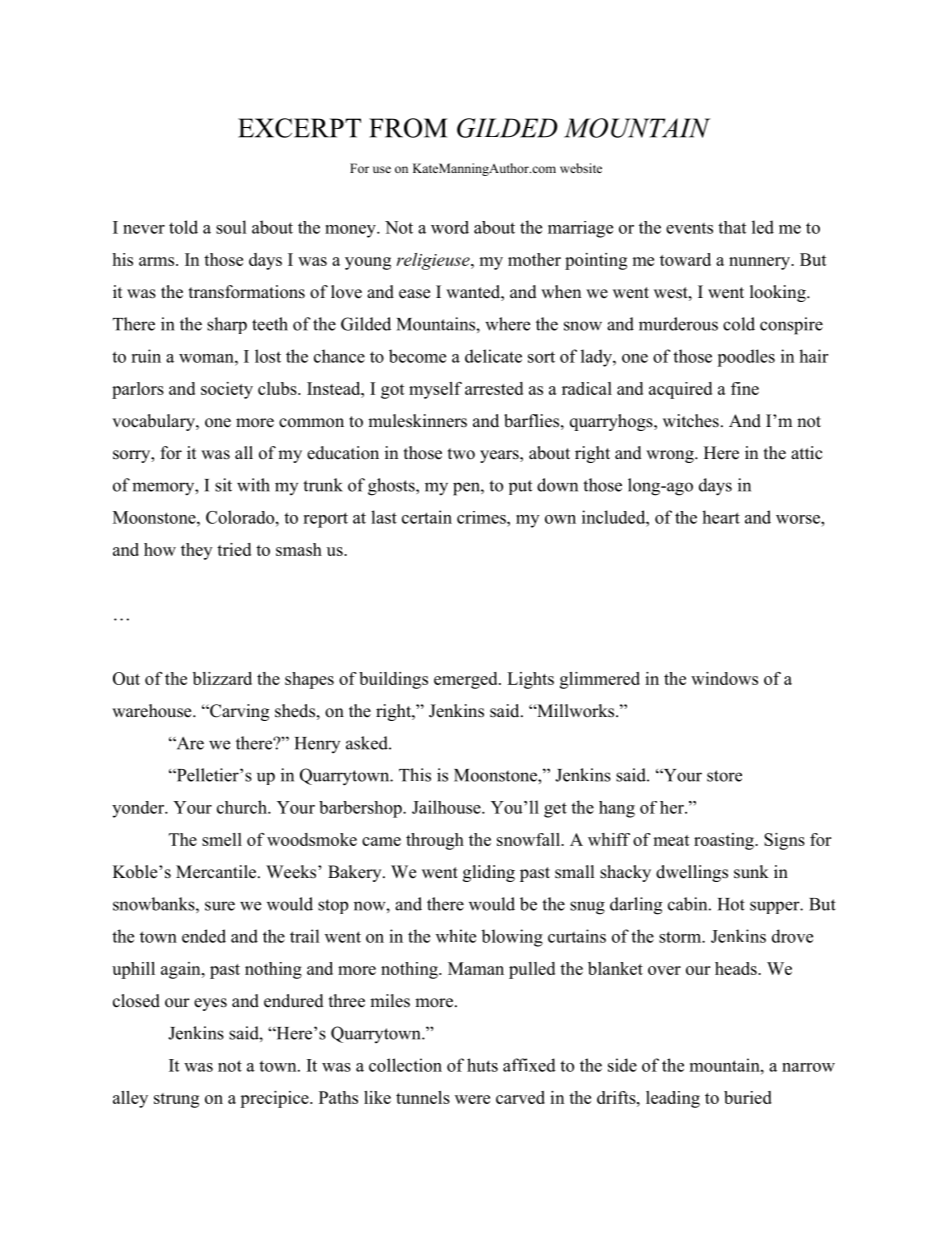 The image size is (952, 1233). I want to click on two, so click(461, 454).
